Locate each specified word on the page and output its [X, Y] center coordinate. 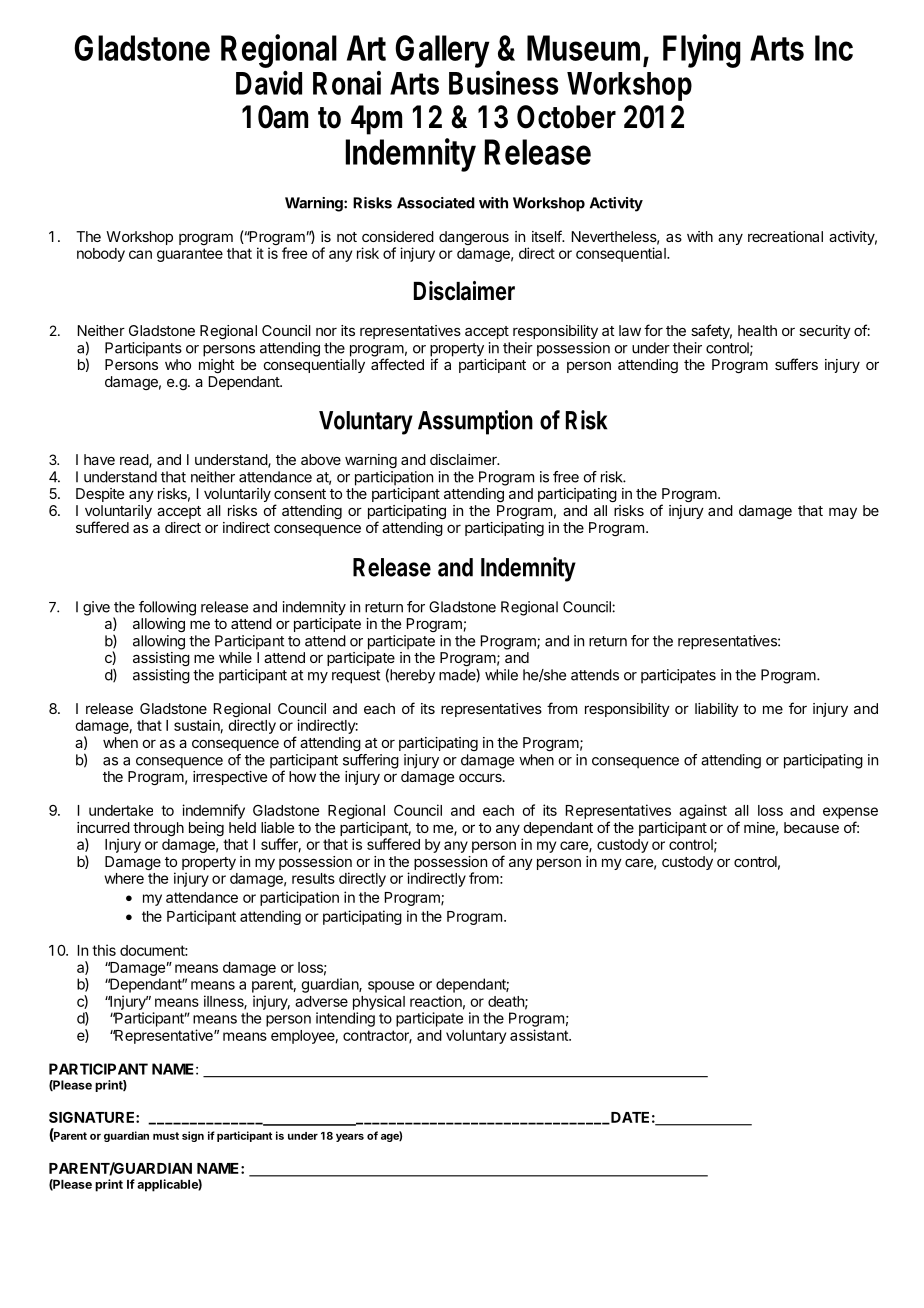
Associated [436, 203]
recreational [785, 236]
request [356, 677]
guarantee [190, 255]
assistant [540, 1035]
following [167, 608]
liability [717, 710]
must [166, 1136]
